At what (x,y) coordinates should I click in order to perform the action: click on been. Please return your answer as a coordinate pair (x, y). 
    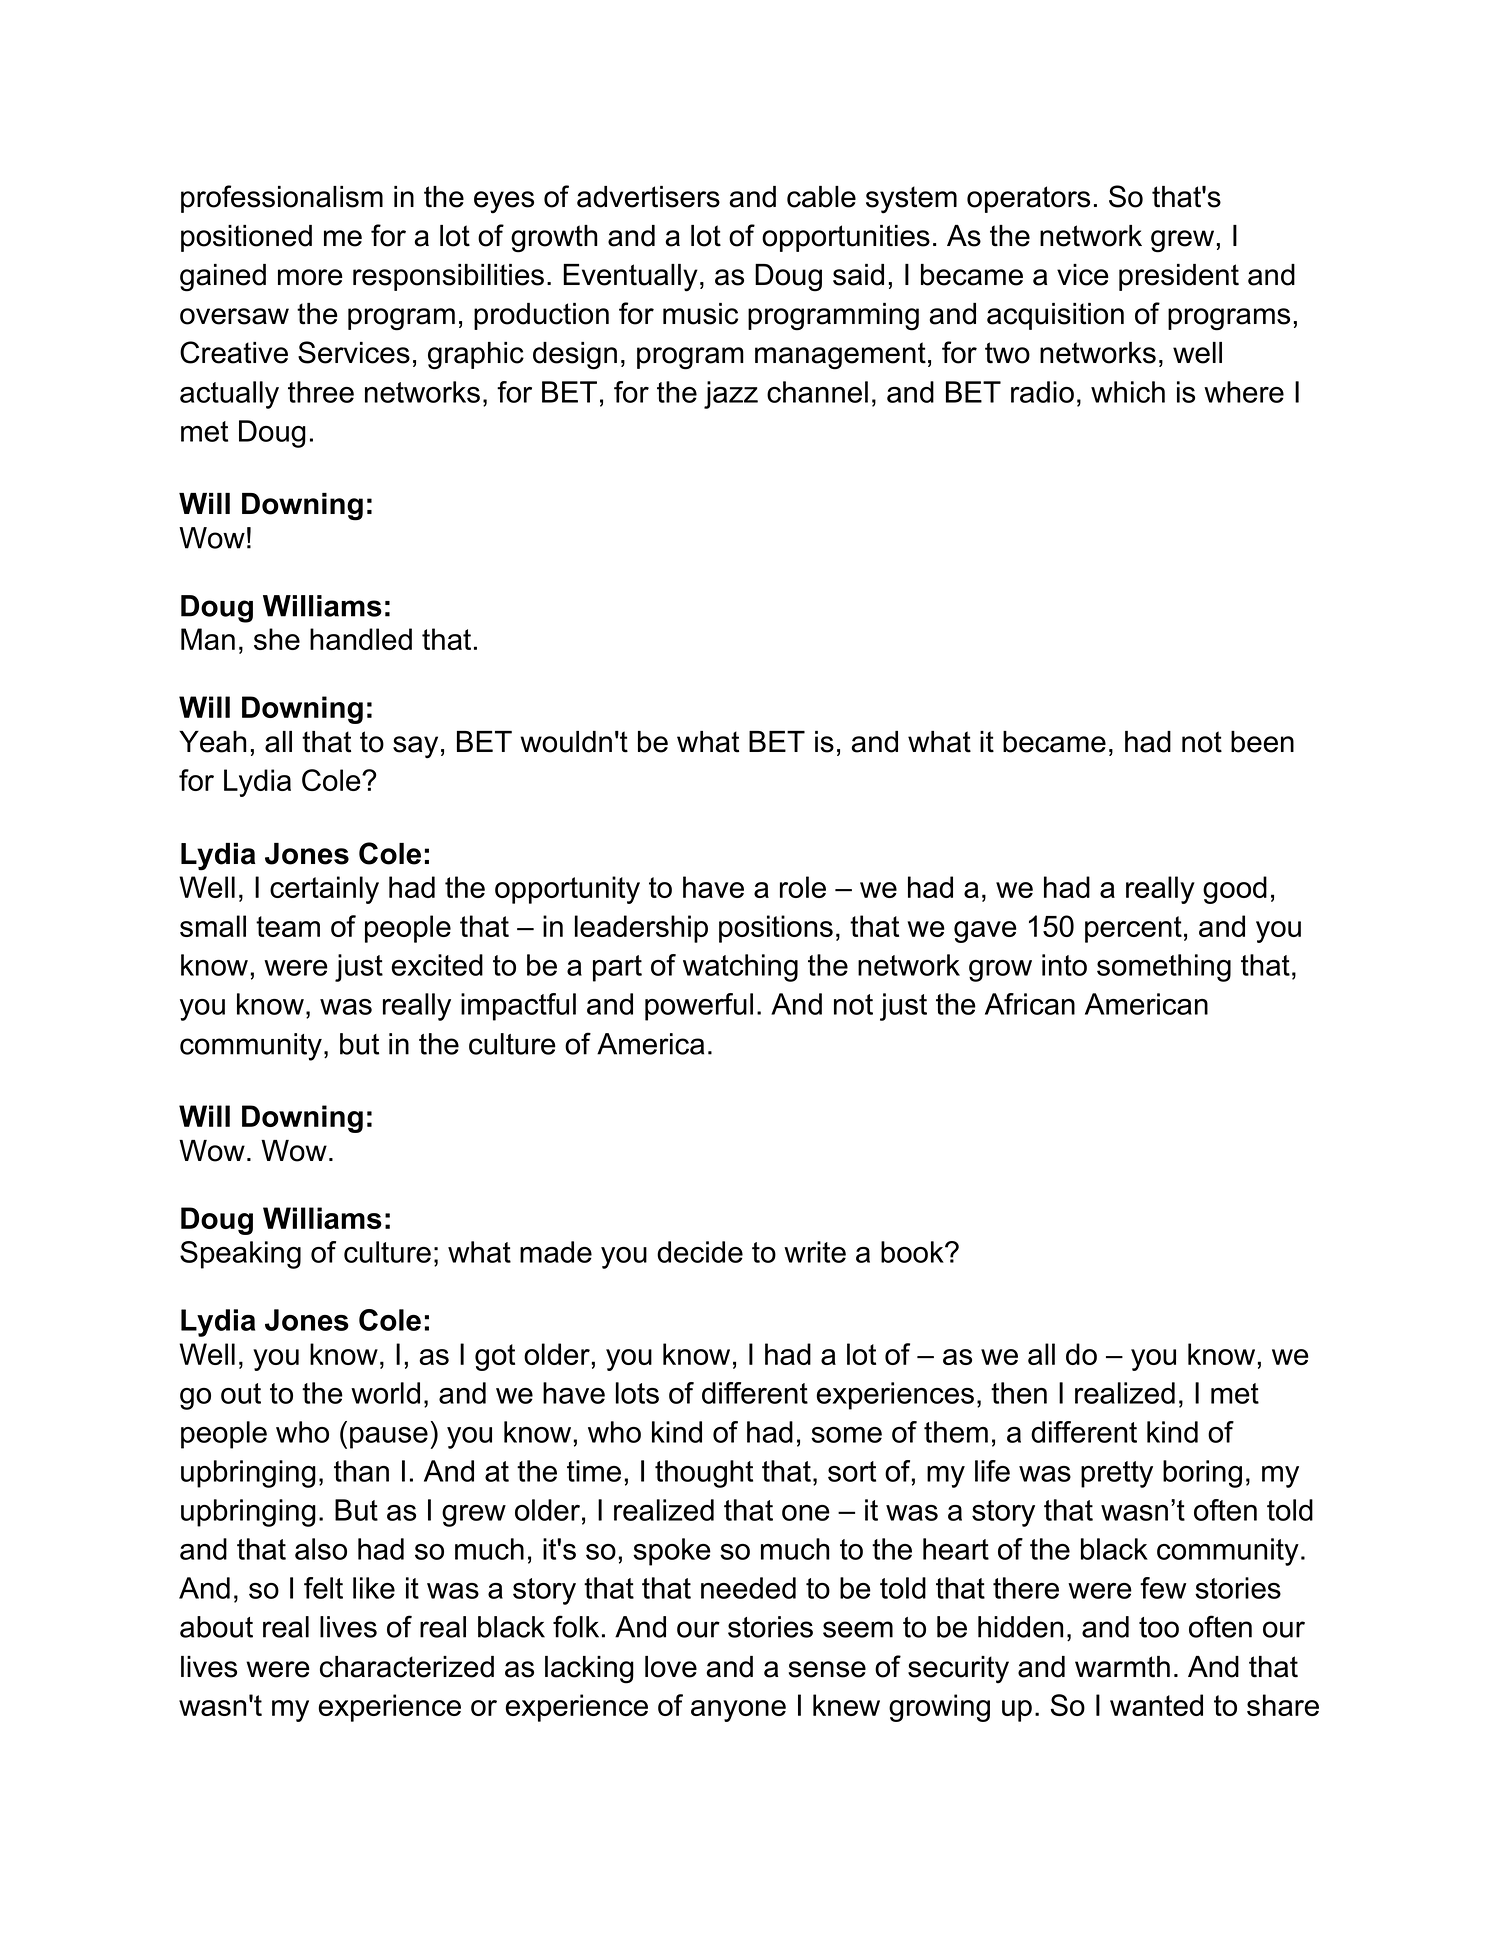
    Looking at the image, I should click on (1262, 742).
